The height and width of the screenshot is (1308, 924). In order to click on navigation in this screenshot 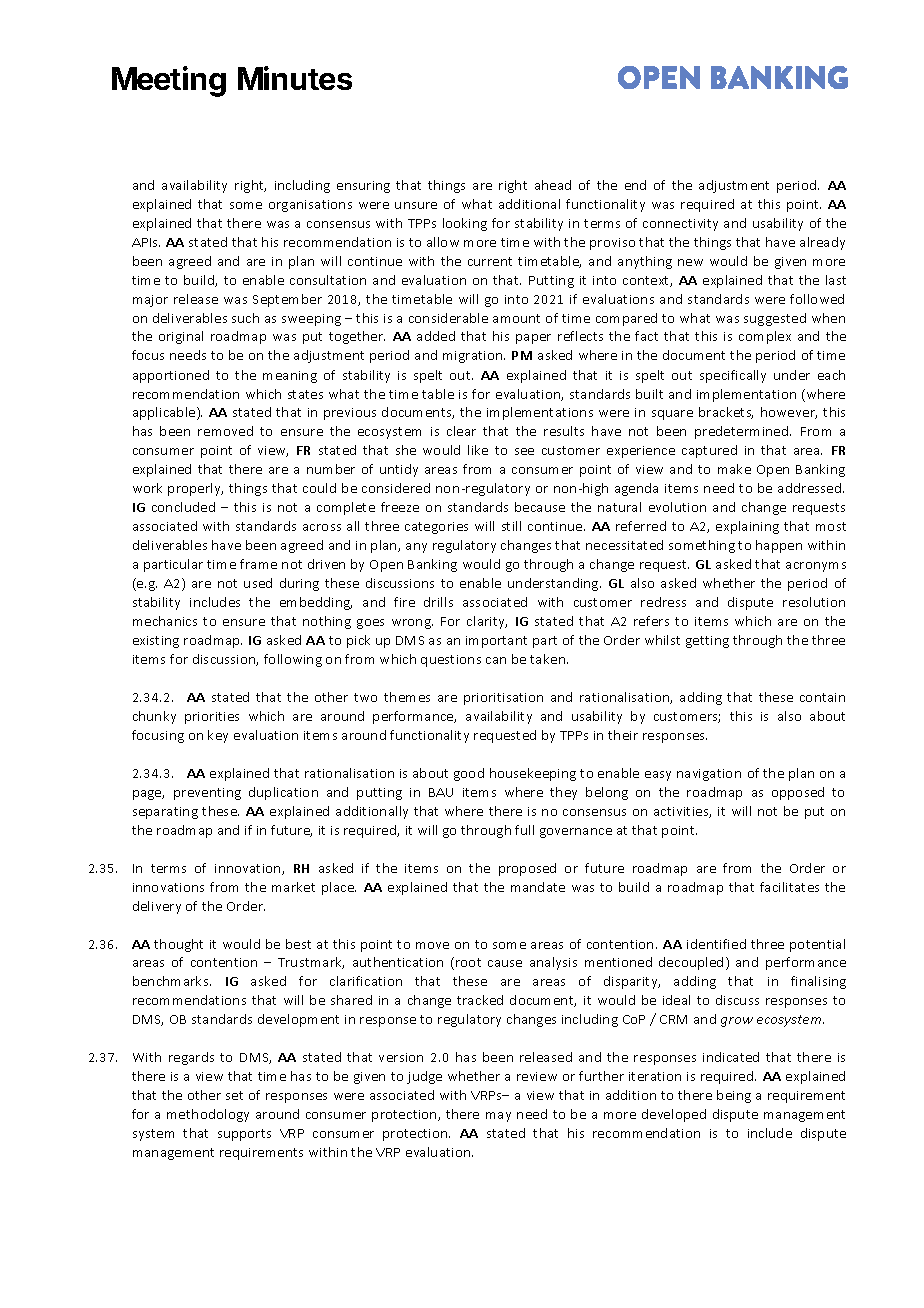, I will do `click(709, 775)`.
